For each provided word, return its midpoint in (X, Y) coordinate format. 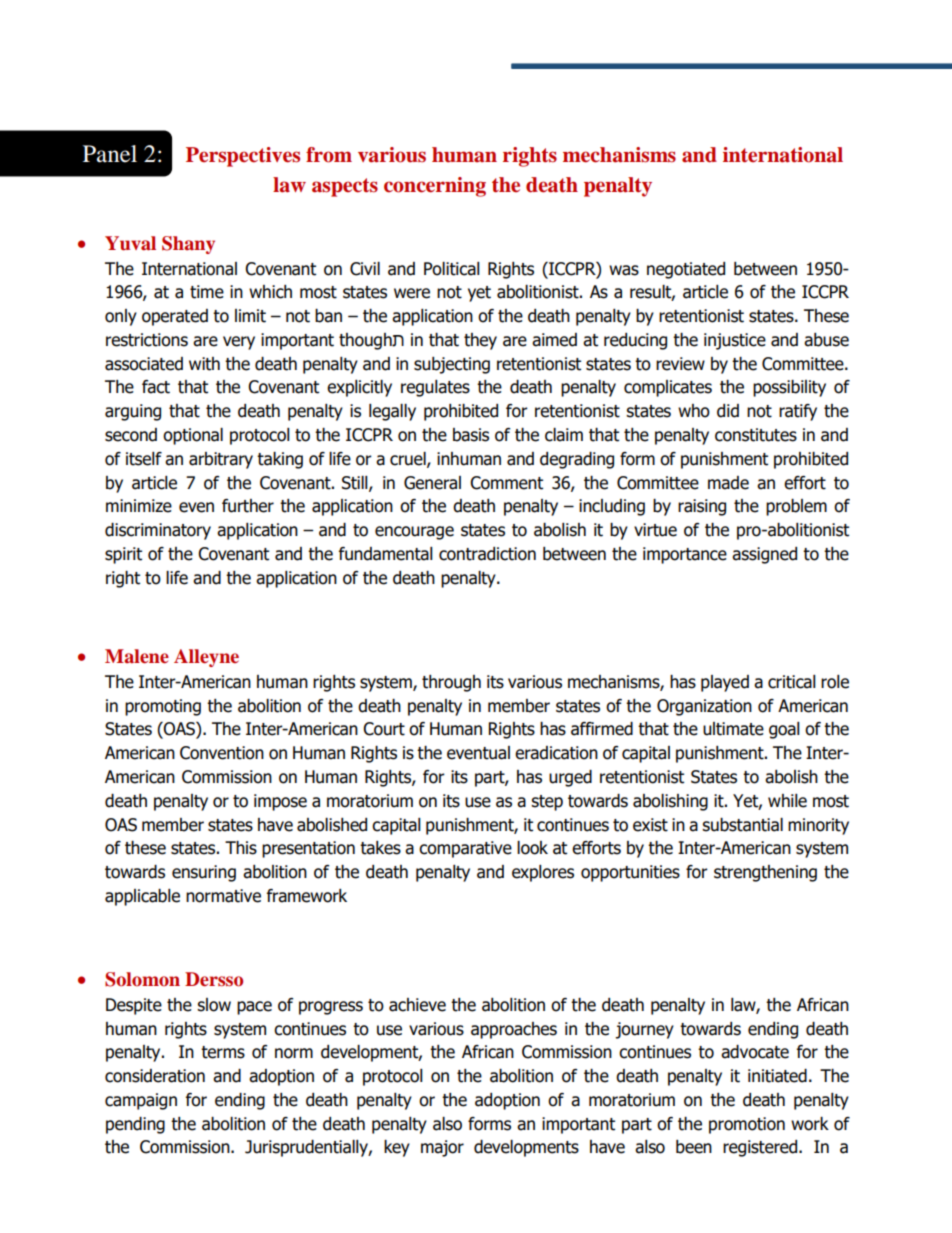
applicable (142, 897)
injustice (735, 341)
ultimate (733, 729)
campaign (141, 1101)
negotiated (686, 270)
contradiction (487, 554)
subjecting (452, 365)
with (204, 364)
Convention (222, 753)
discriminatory (158, 531)
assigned (764, 555)
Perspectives (243, 157)
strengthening (765, 873)
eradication (556, 753)
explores (543, 873)
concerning (435, 187)
